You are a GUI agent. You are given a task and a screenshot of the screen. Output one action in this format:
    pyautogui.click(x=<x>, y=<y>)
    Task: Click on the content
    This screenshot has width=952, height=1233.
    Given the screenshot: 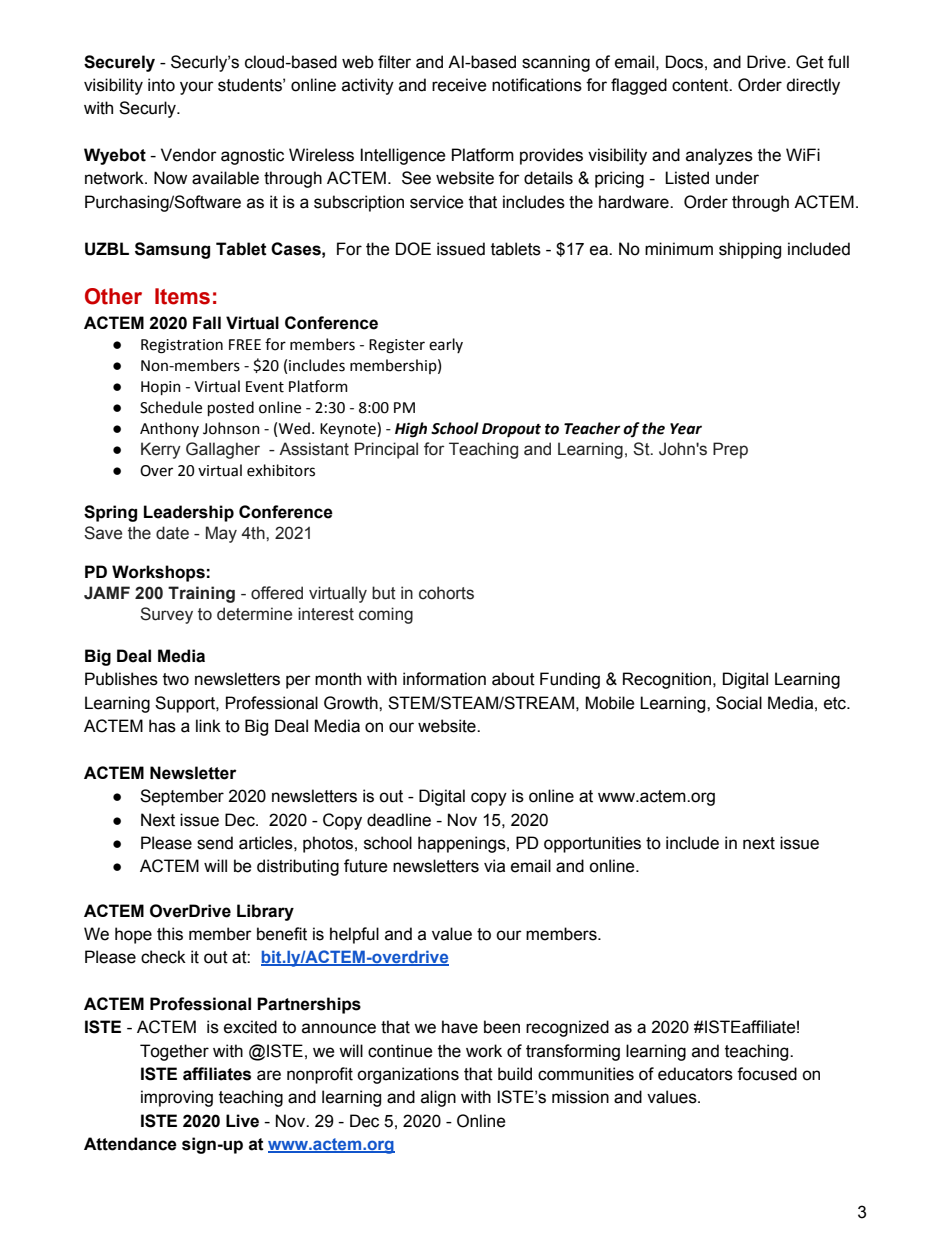 What is the action you would take?
    pyautogui.click(x=701, y=85)
